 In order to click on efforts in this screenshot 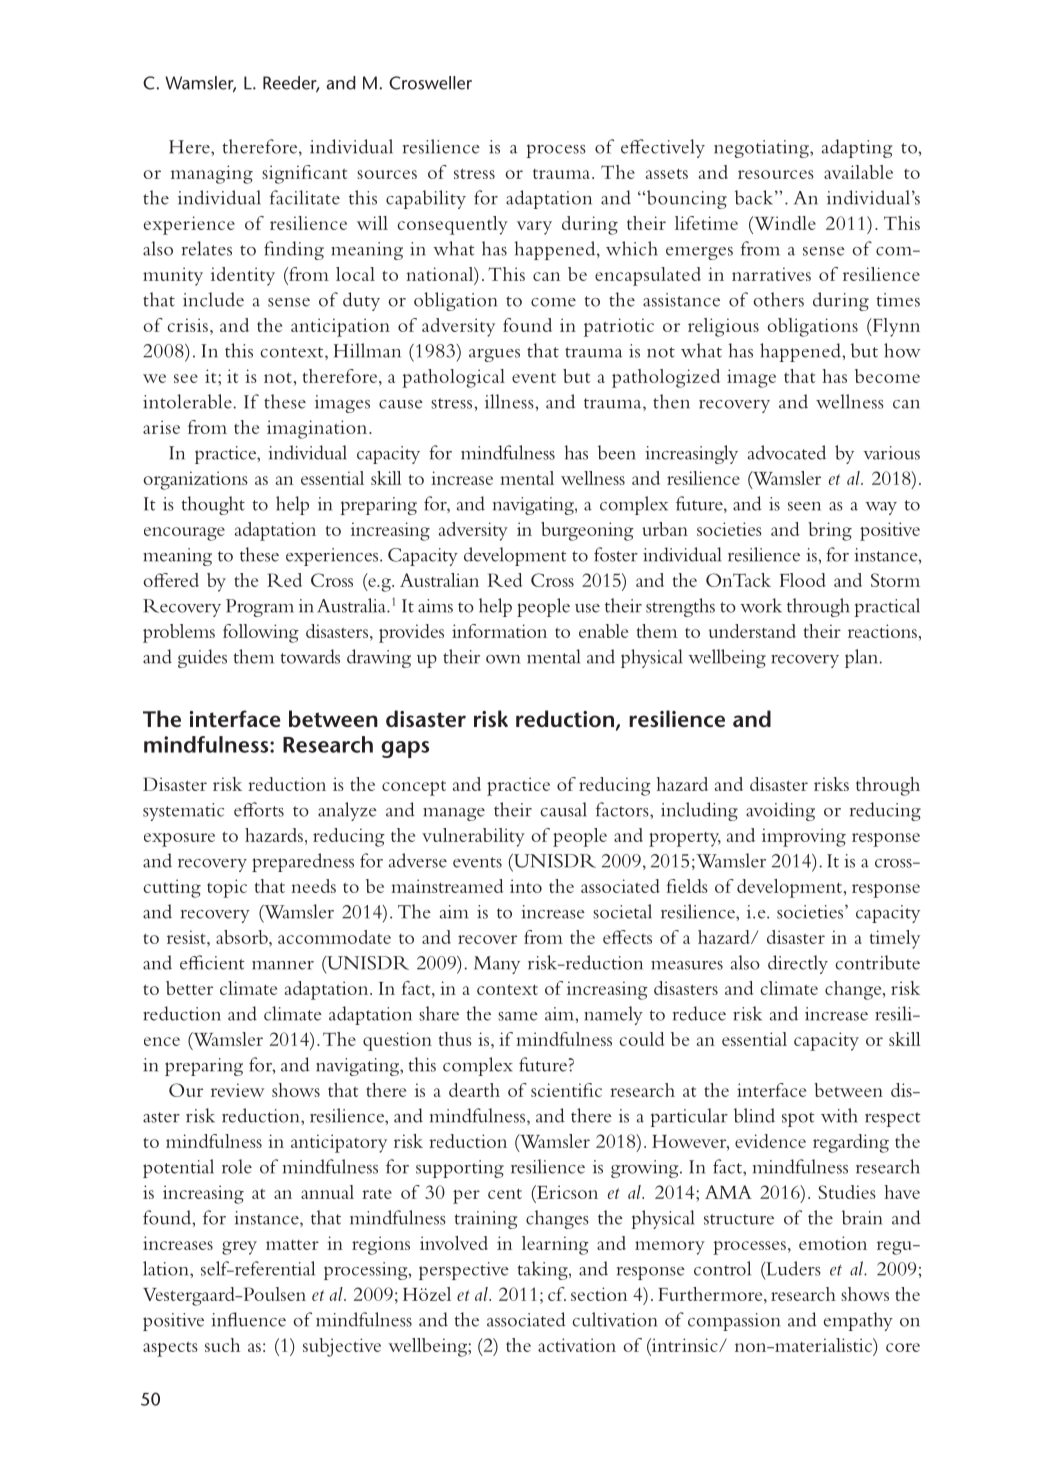, I will do `click(259, 809)`.
